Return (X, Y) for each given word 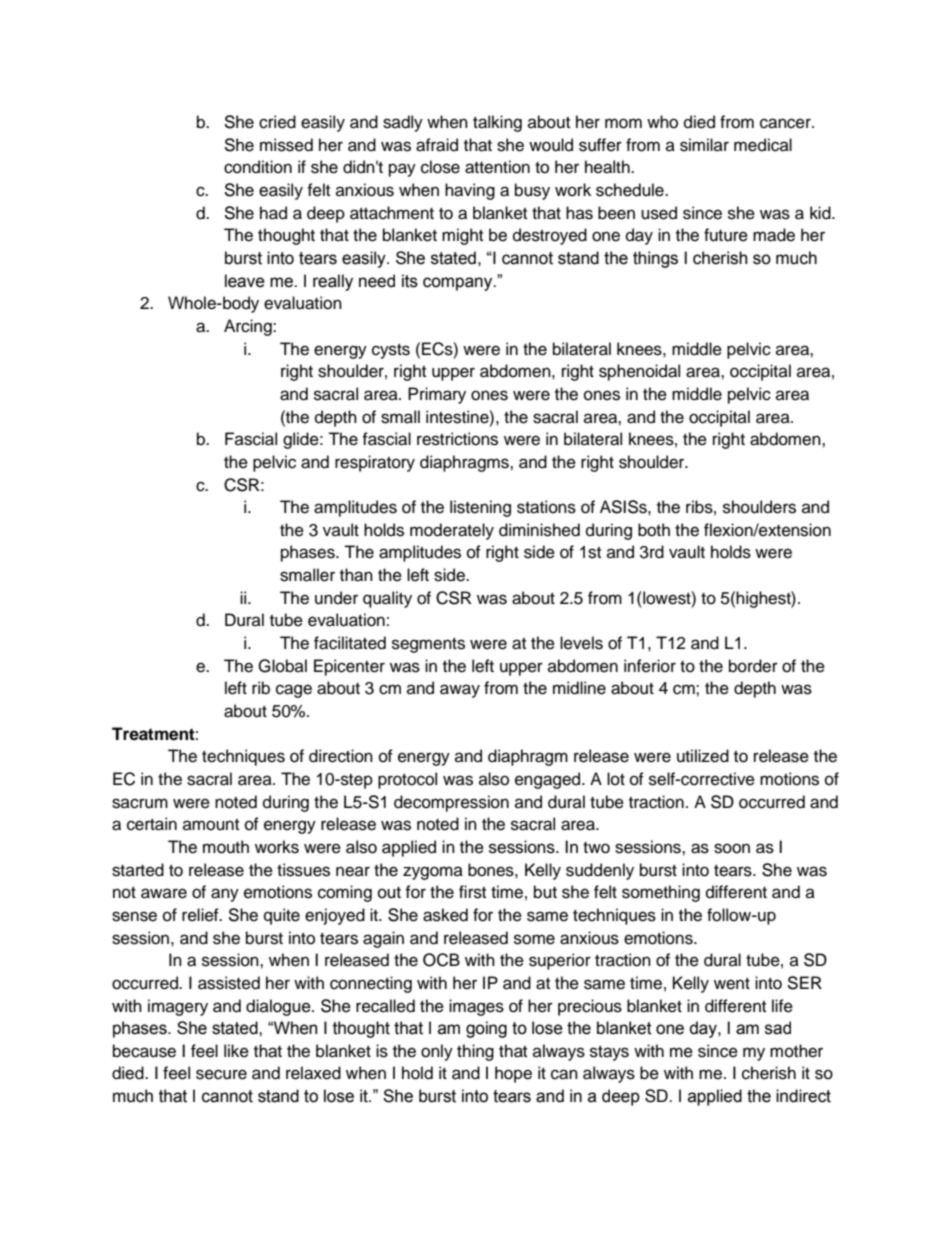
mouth (226, 847)
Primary (437, 395)
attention (497, 167)
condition (258, 167)
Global (282, 666)
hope (513, 1074)
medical (763, 145)
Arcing (249, 327)
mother (796, 1051)
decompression (451, 803)
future (726, 235)
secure (221, 1074)
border (753, 666)
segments (428, 645)
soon (732, 848)
